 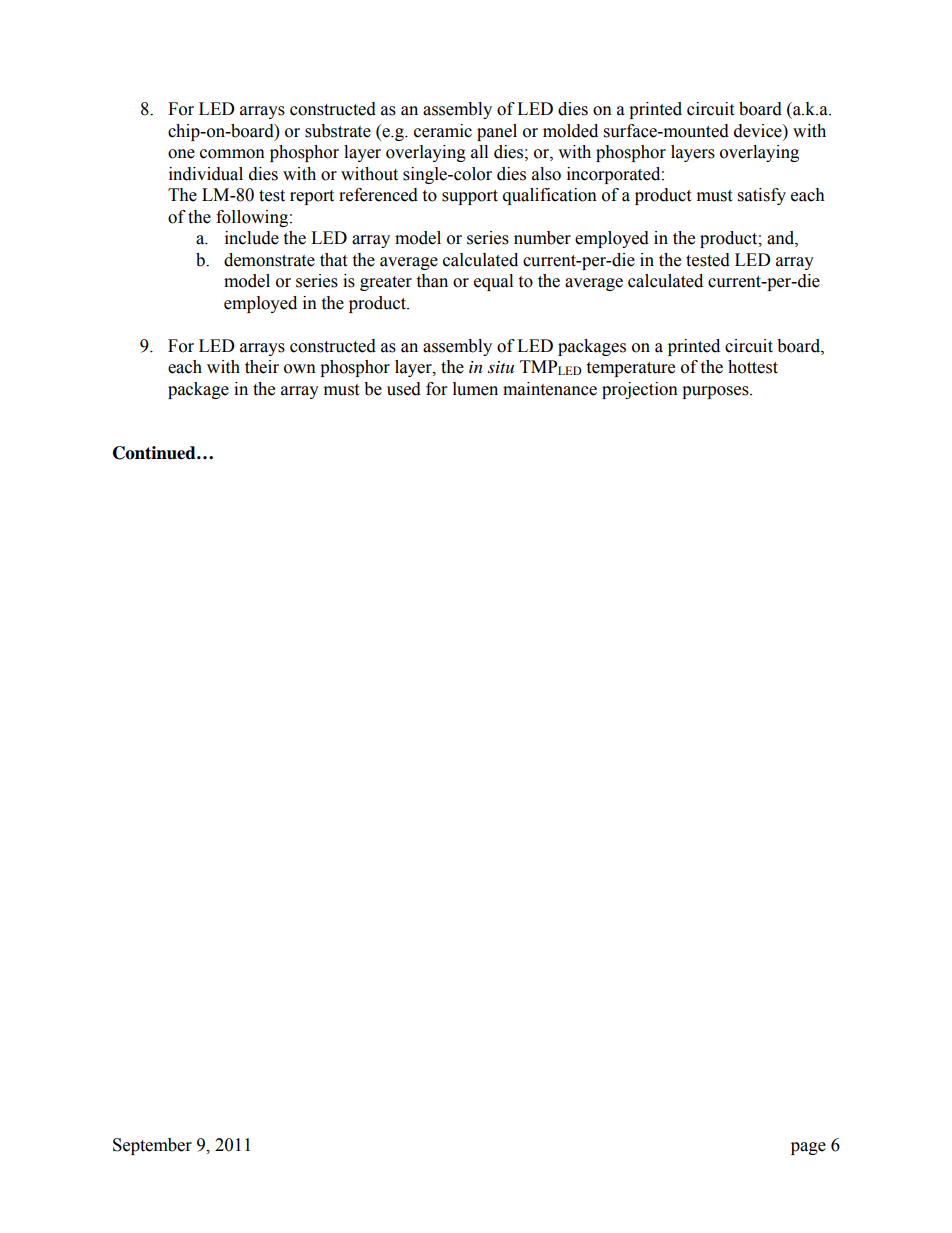 What do you see at coordinates (232, 154) in the image?
I see `common` at bounding box center [232, 154].
